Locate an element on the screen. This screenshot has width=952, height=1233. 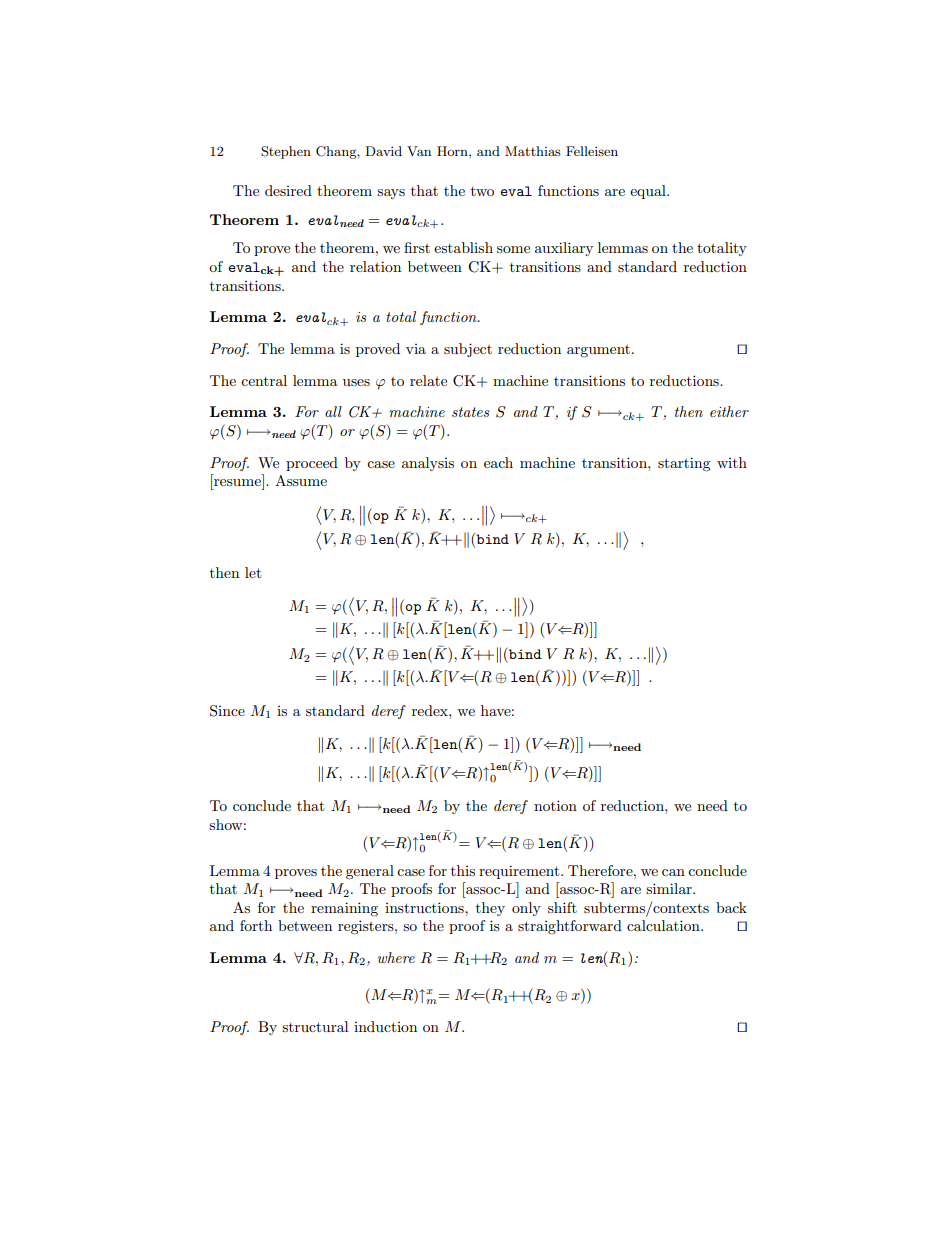
can is located at coordinates (673, 872).
